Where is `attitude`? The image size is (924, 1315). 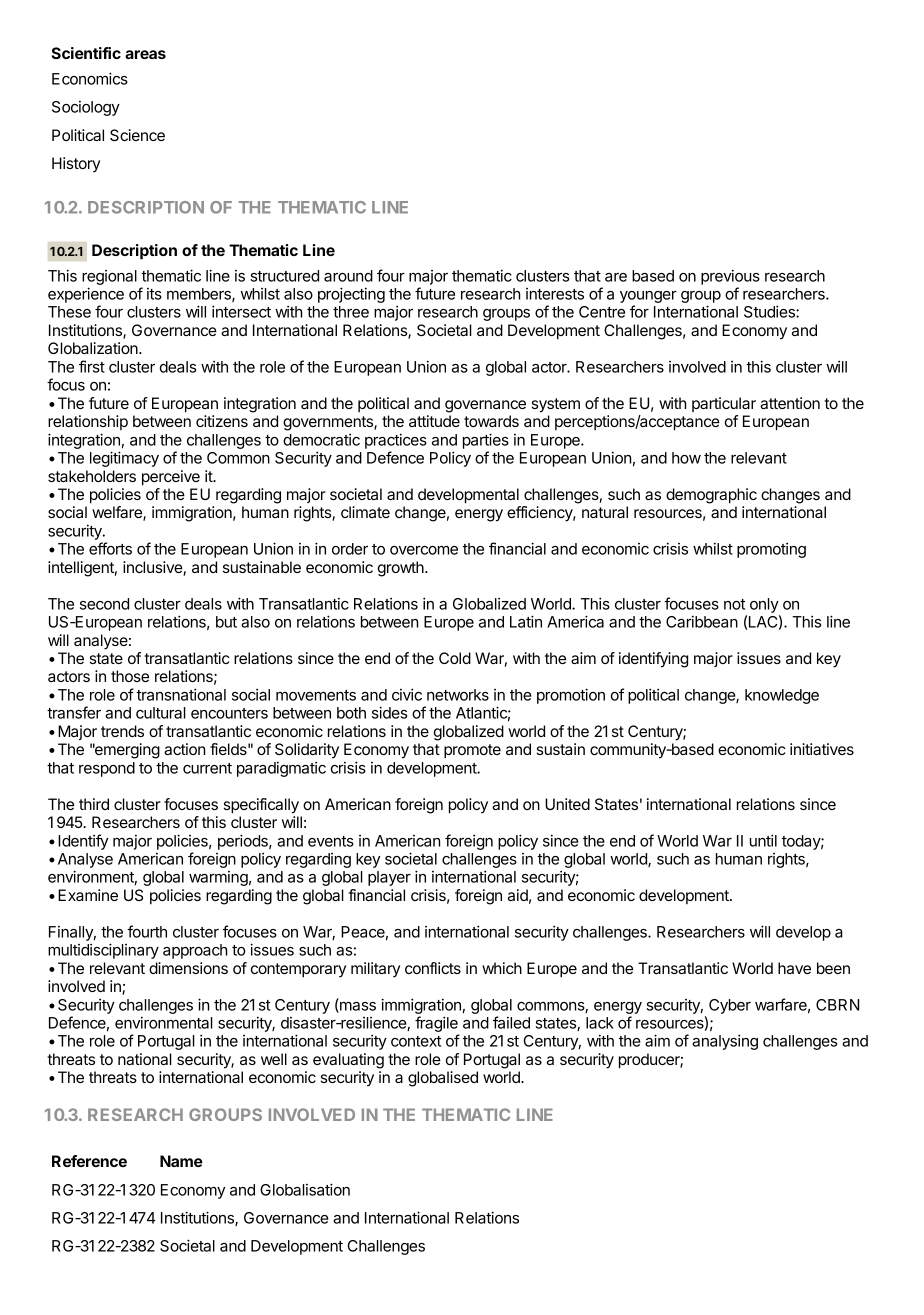 attitude is located at coordinates (434, 421).
